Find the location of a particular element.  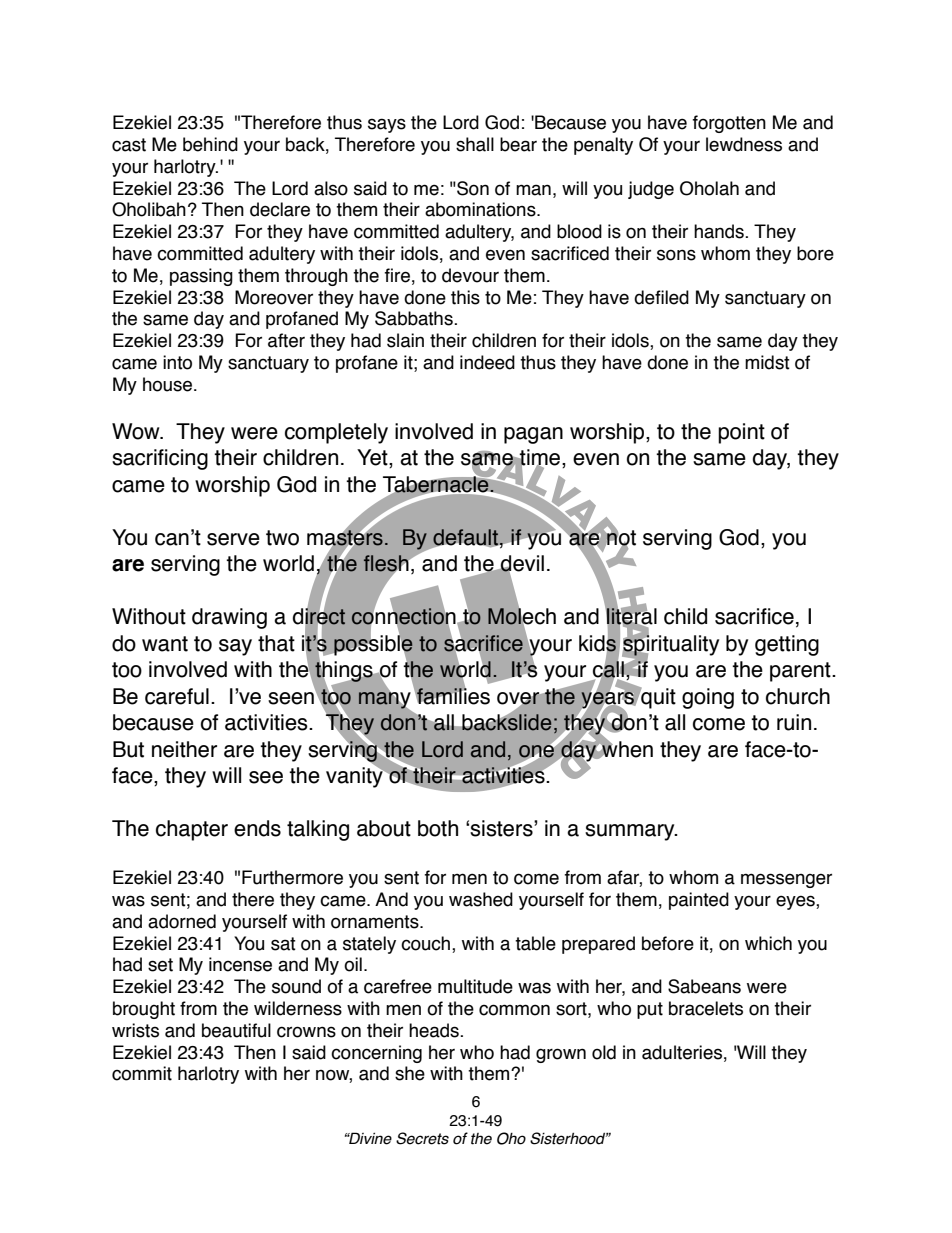

beautiful is located at coordinates (236, 1030).
